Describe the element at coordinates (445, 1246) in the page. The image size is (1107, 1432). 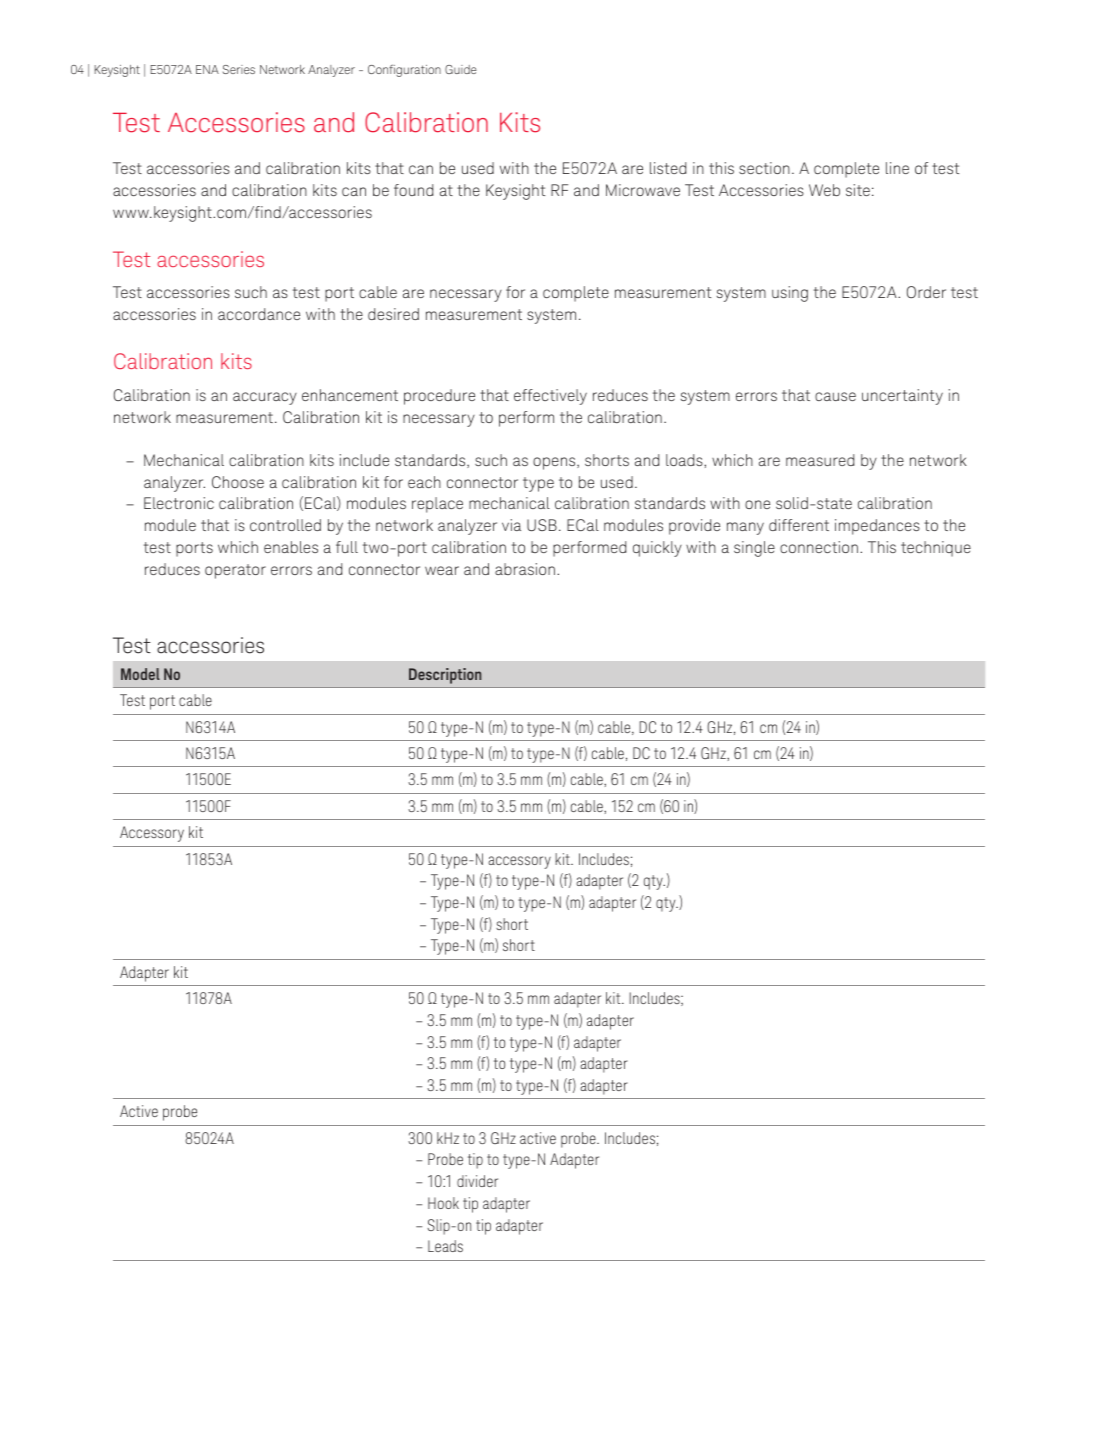
I see `Leads` at that location.
